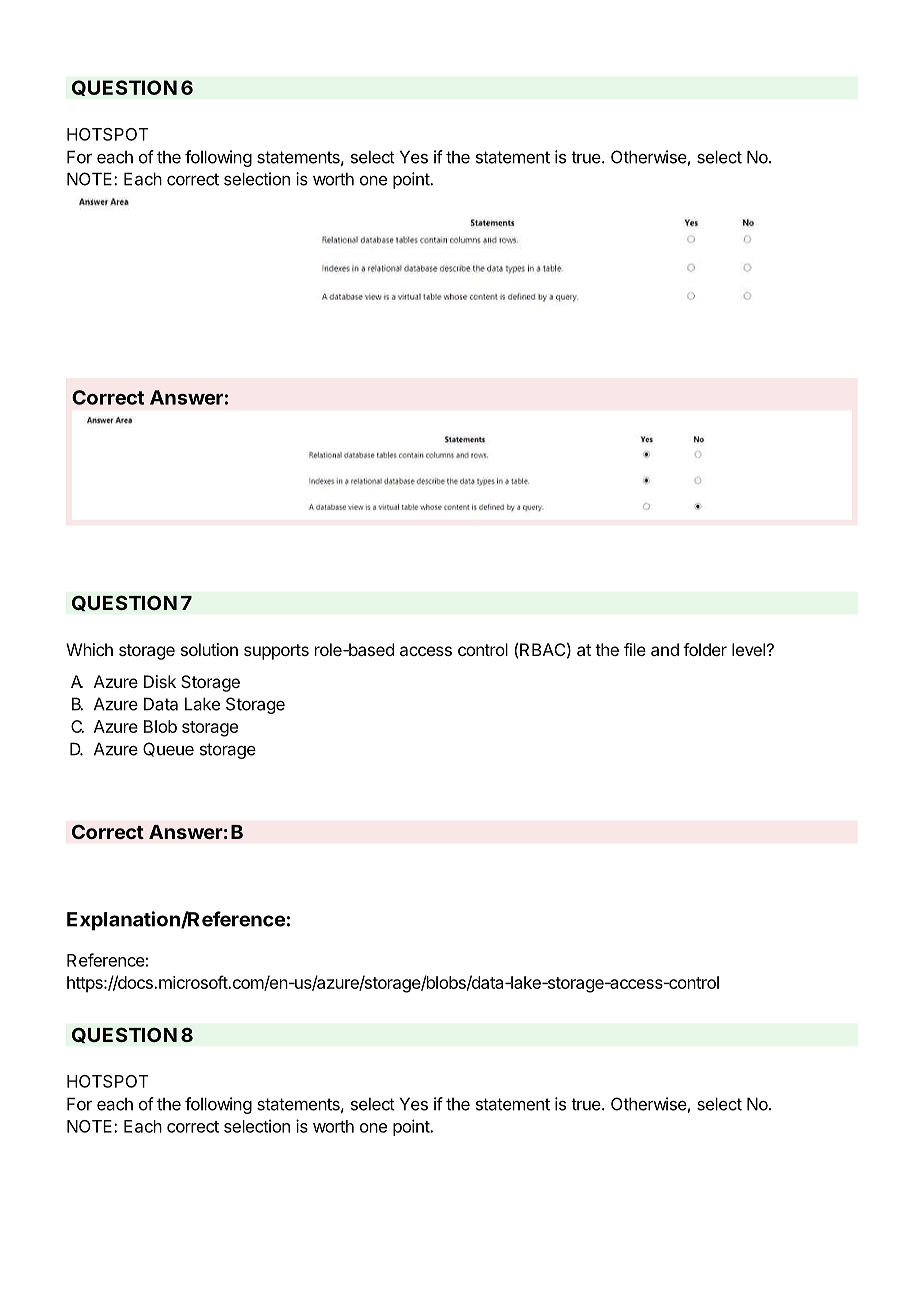 This document has height=1307, width=924. Describe the element at coordinates (635, 649) in the document. I see `file` at that location.
